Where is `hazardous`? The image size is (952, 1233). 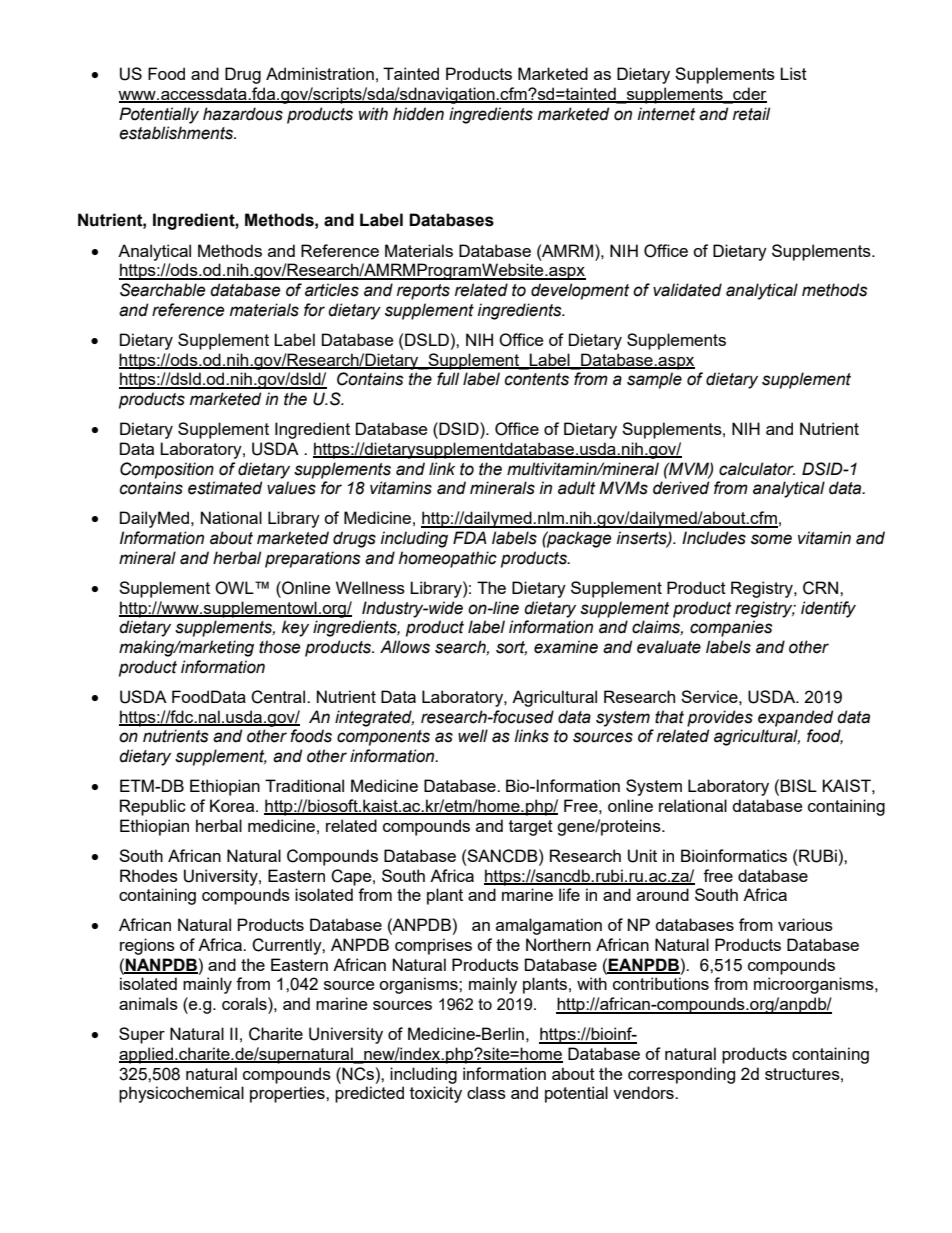 hazardous is located at coordinates (243, 114).
